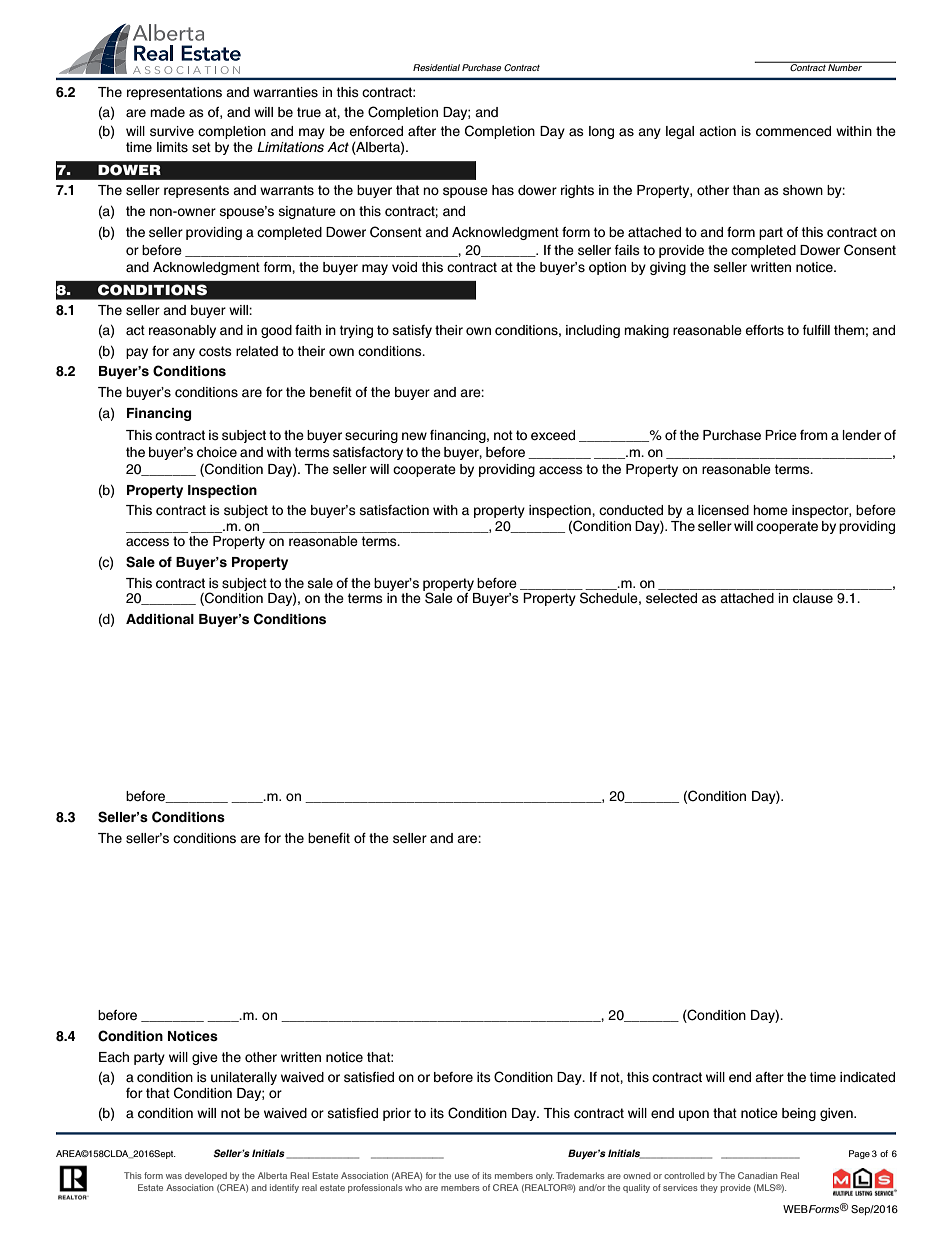  Describe the element at coordinates (436, 67) in the document. I see `Residential` at that location.
